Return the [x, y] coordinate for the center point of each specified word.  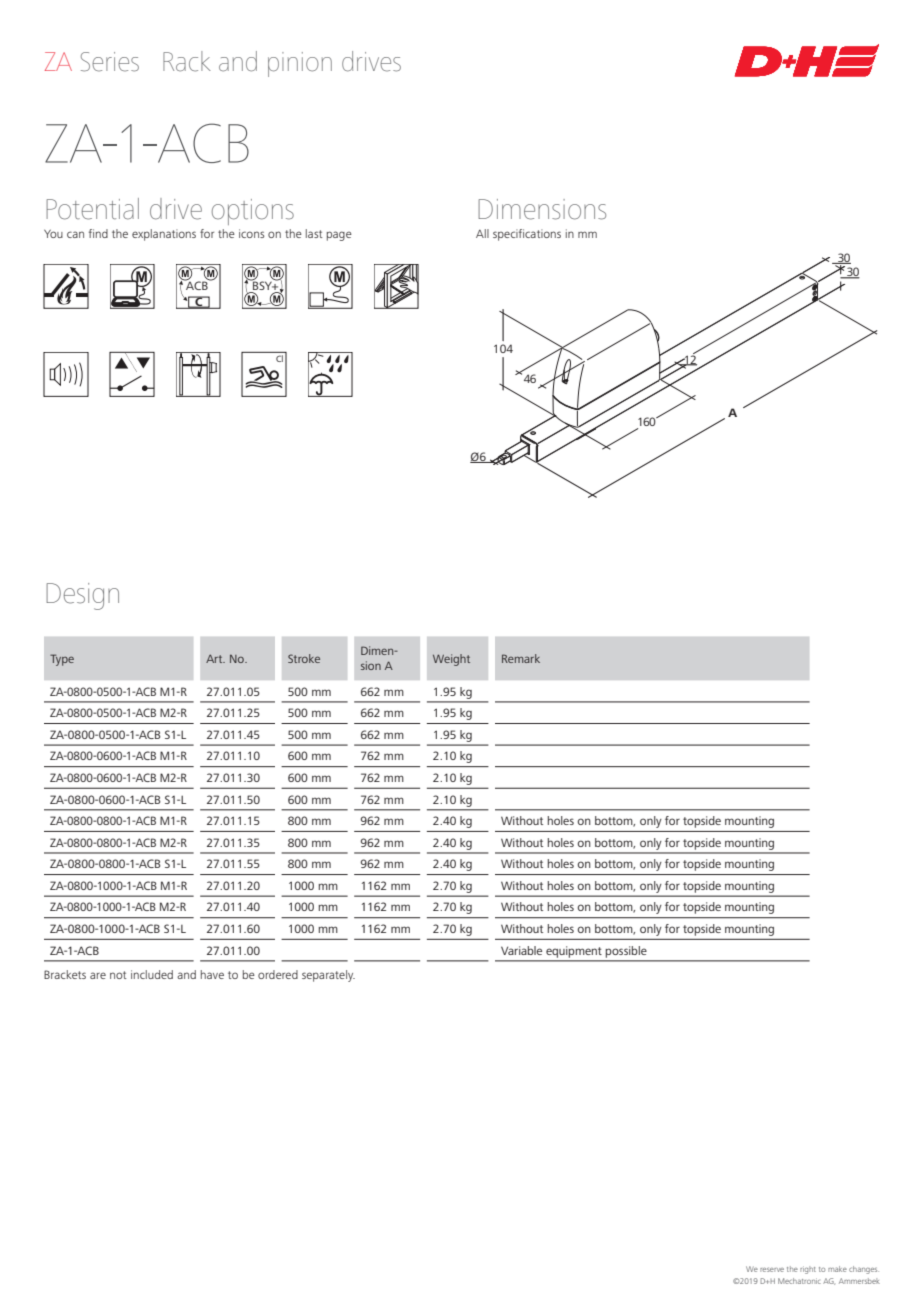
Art [215, 659]
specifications [527, 235]
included [152, 974]
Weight [451, 660]
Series [110, 62]
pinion [300, 64]
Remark [521, 658]
